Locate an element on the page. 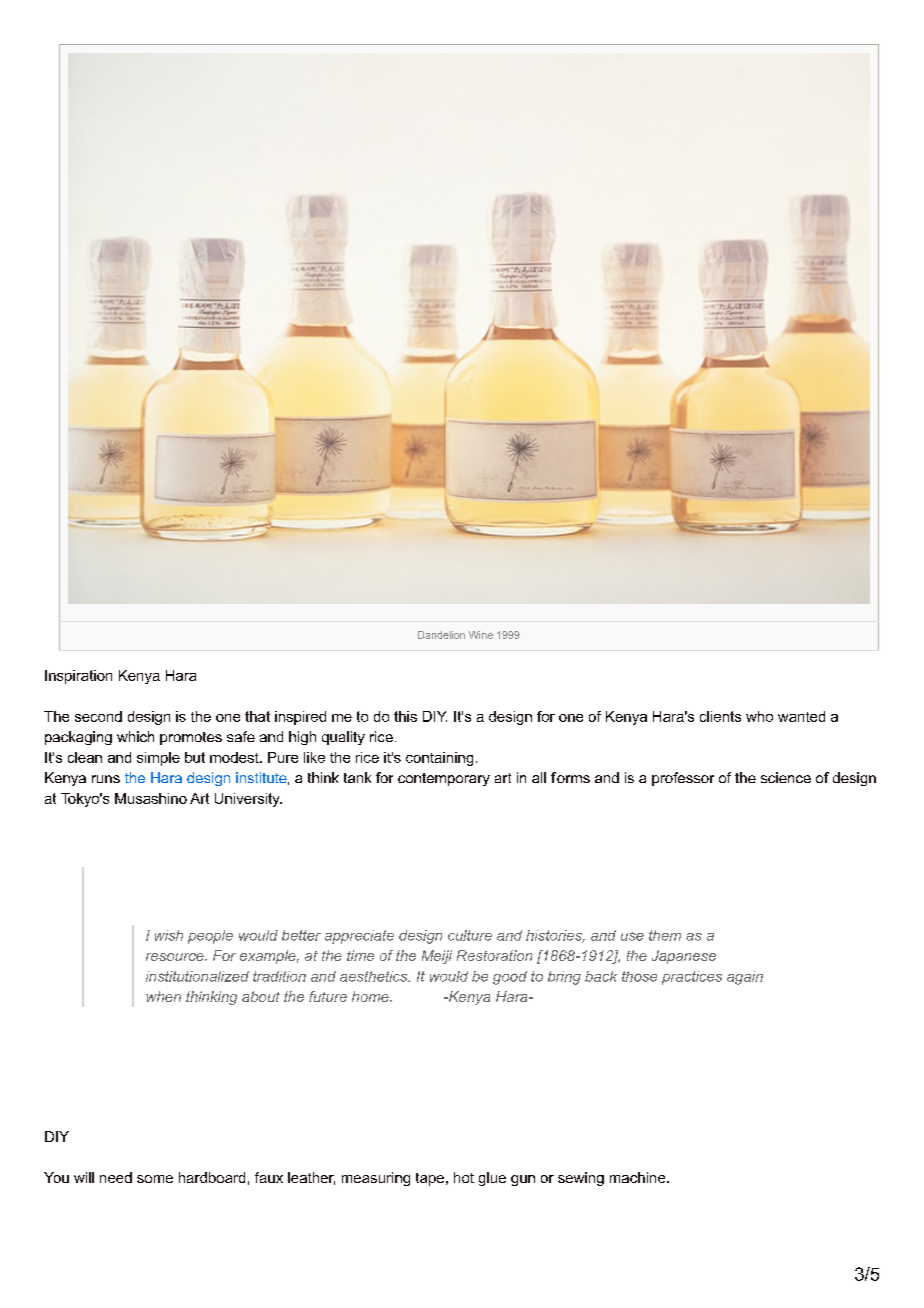 The image size is (924, 1308). practices is located at coordinates (692, 978).
